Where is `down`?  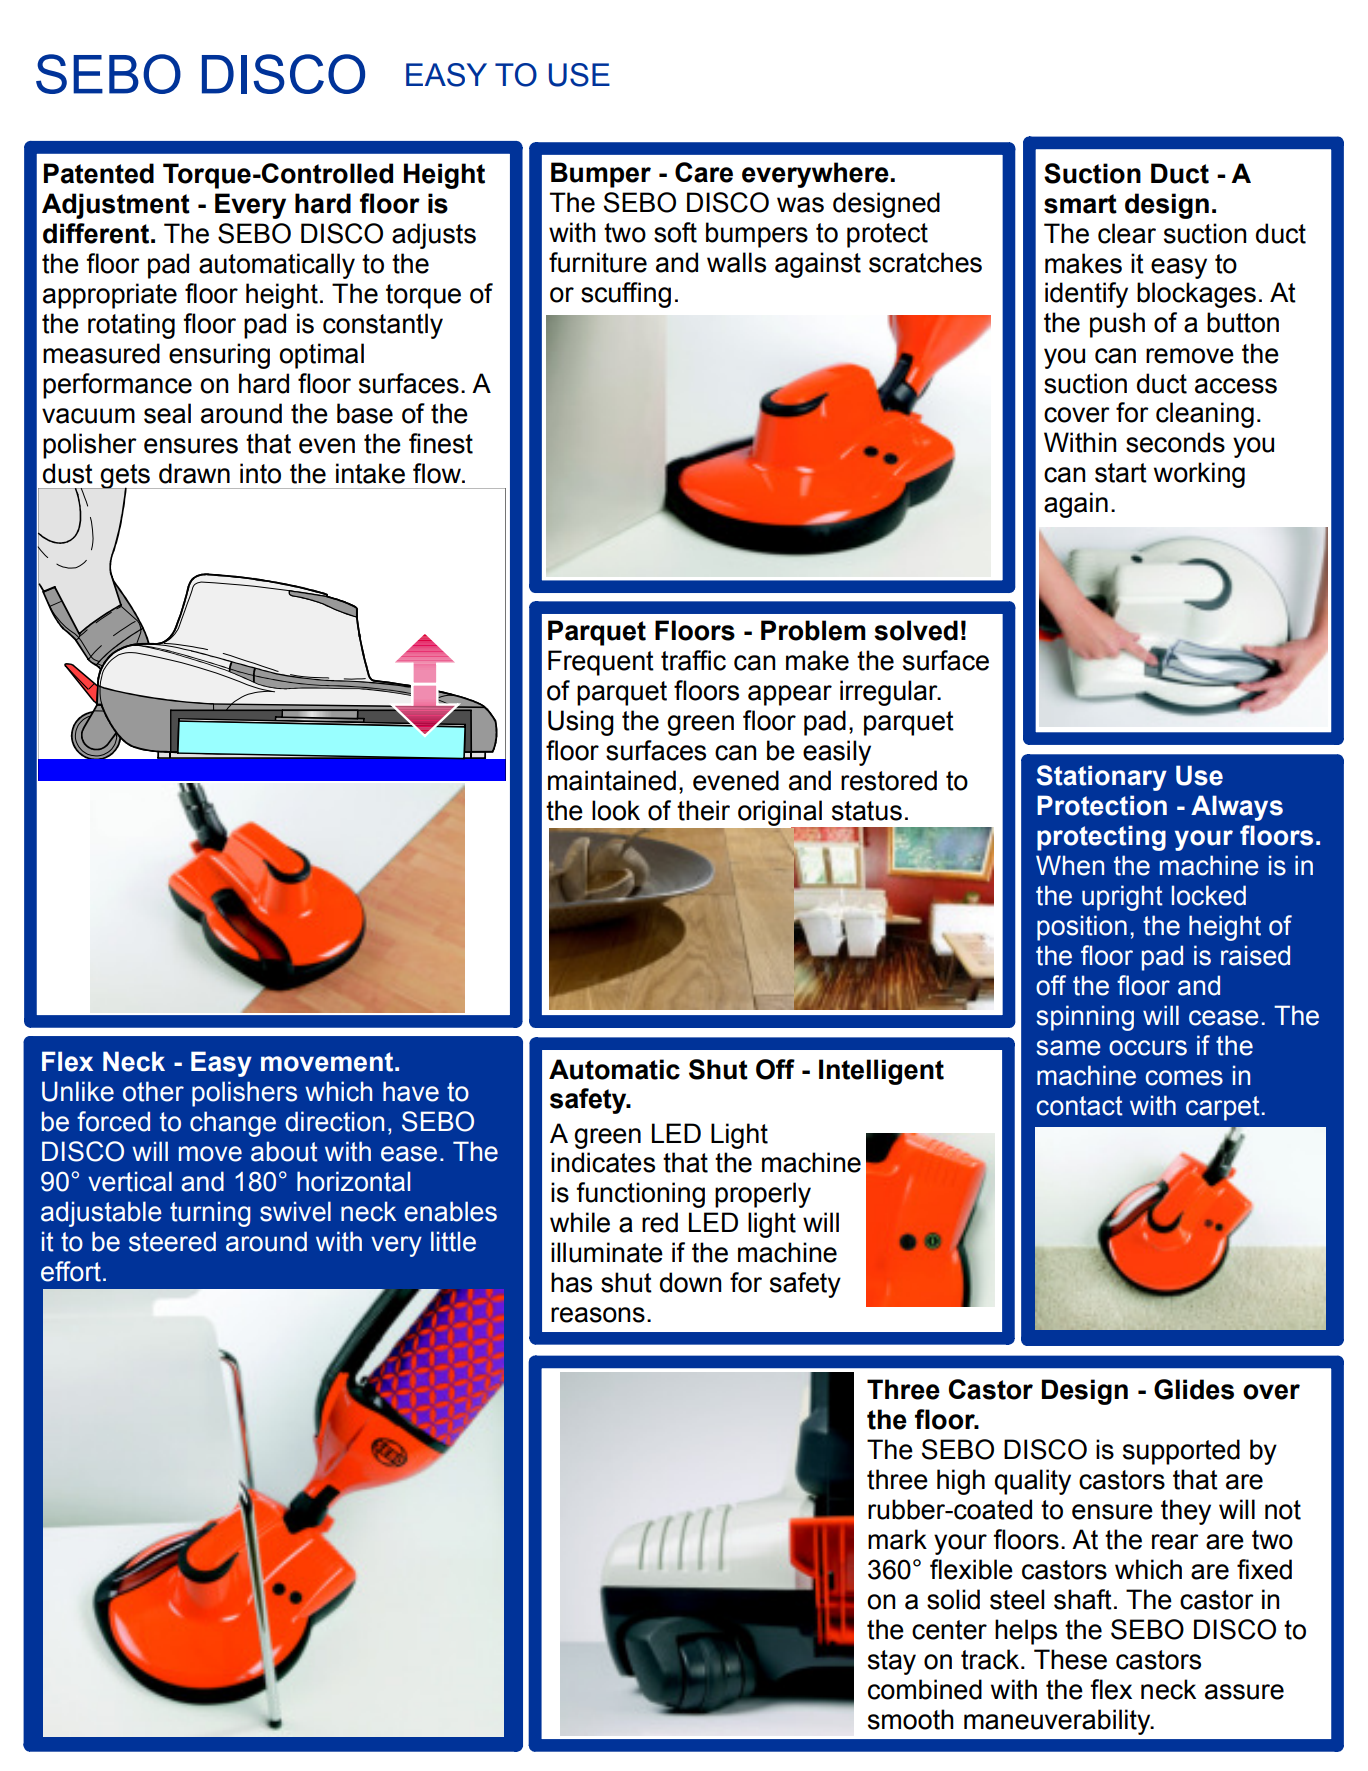
down is located at coordinates (691, 1282).
